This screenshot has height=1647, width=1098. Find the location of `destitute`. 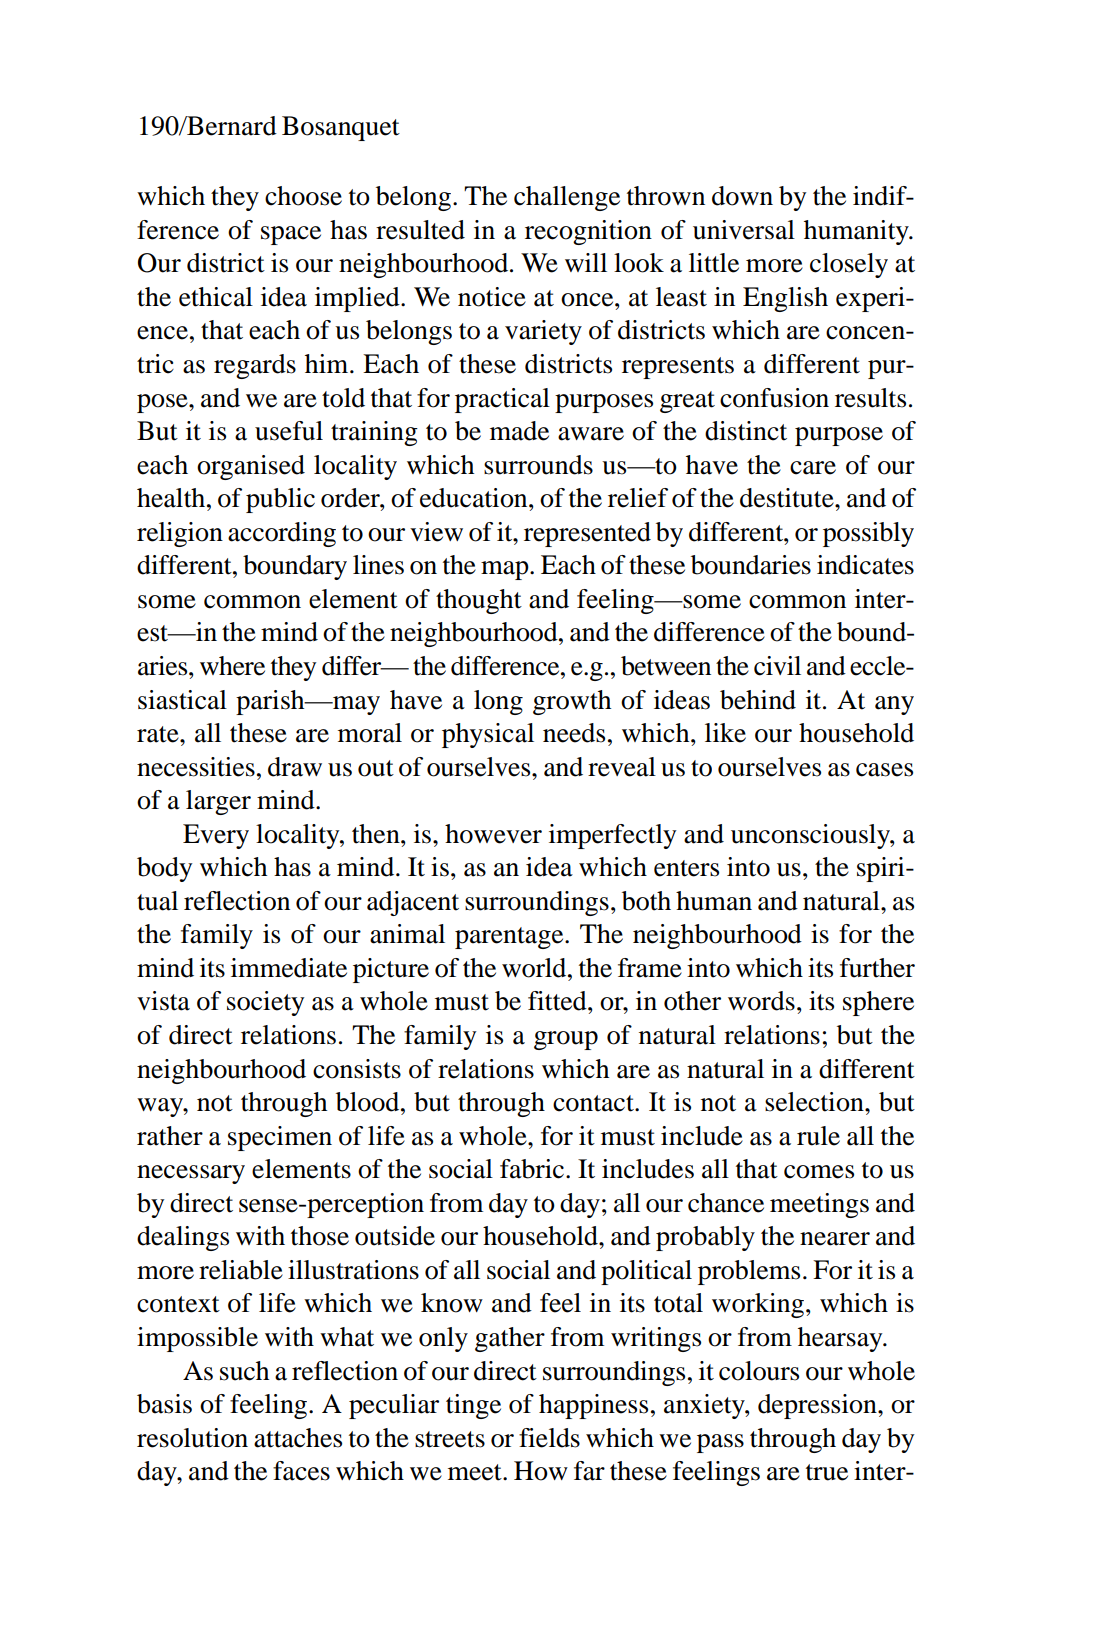

destitute is located at coordinates (788, 498).
